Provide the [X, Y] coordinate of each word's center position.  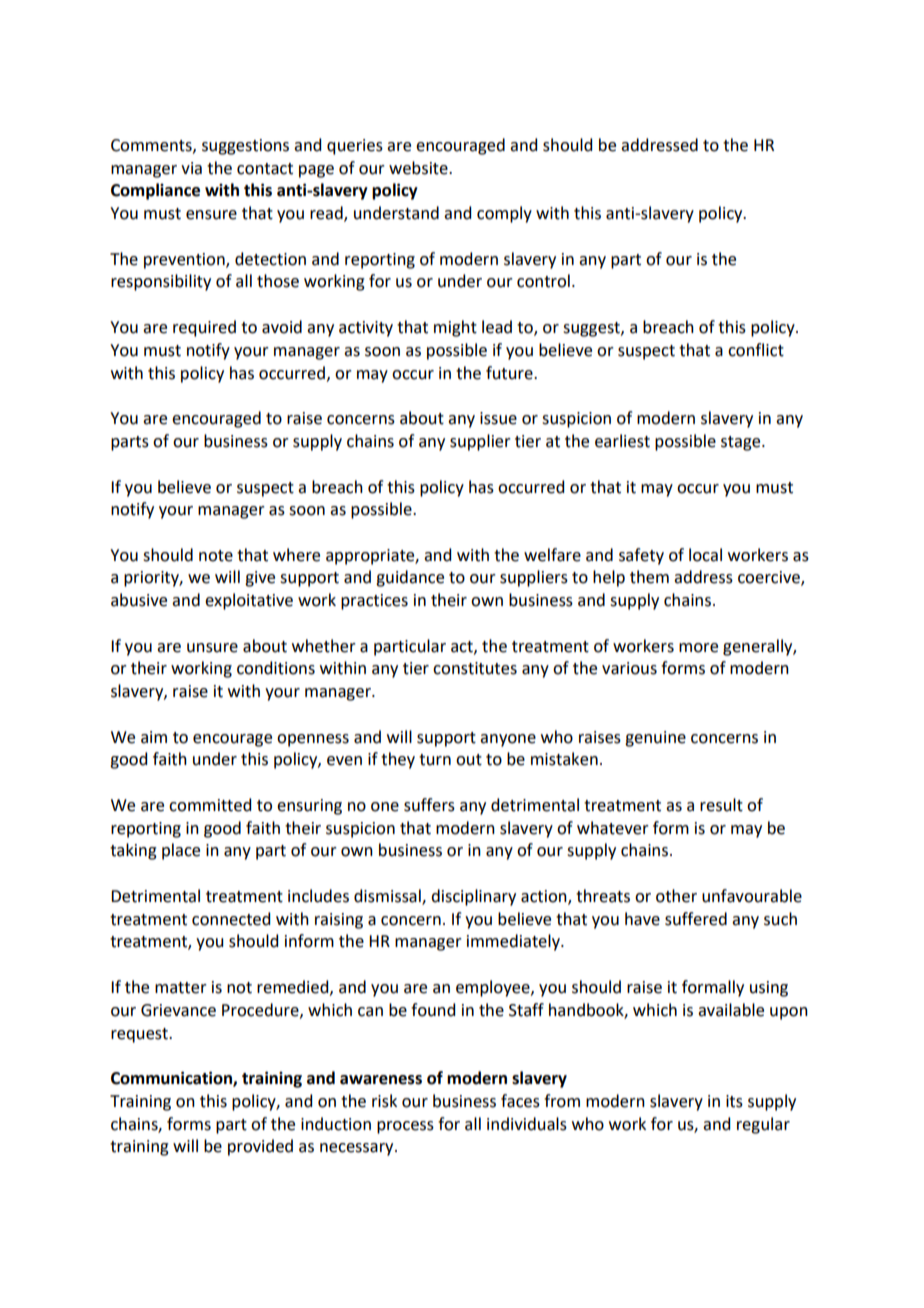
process [405, 1127]
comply [504, 214]
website [419, 168]
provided [260, 1147]
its [734, 1101]
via [191, 168]
